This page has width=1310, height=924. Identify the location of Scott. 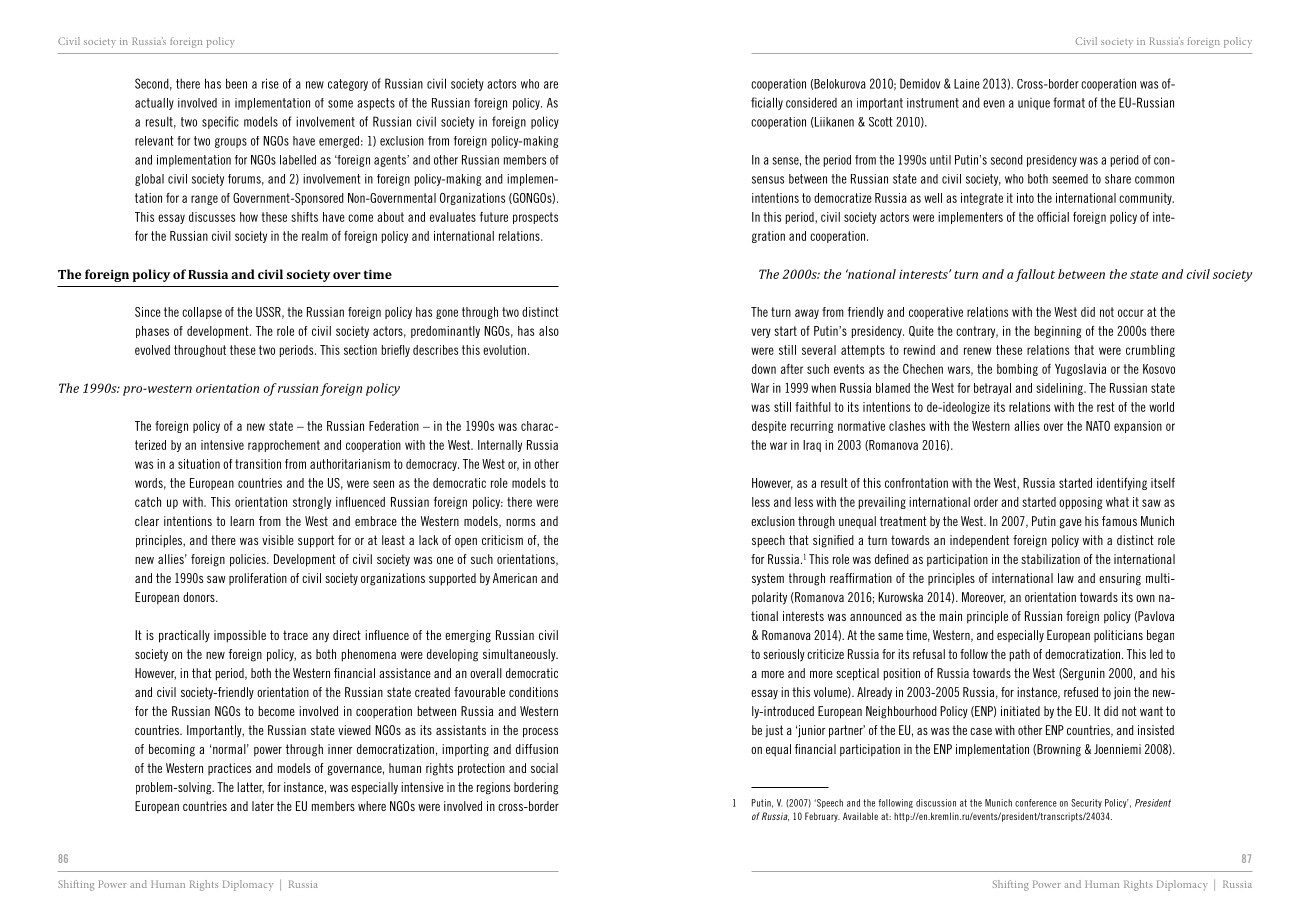
(881, 122).
